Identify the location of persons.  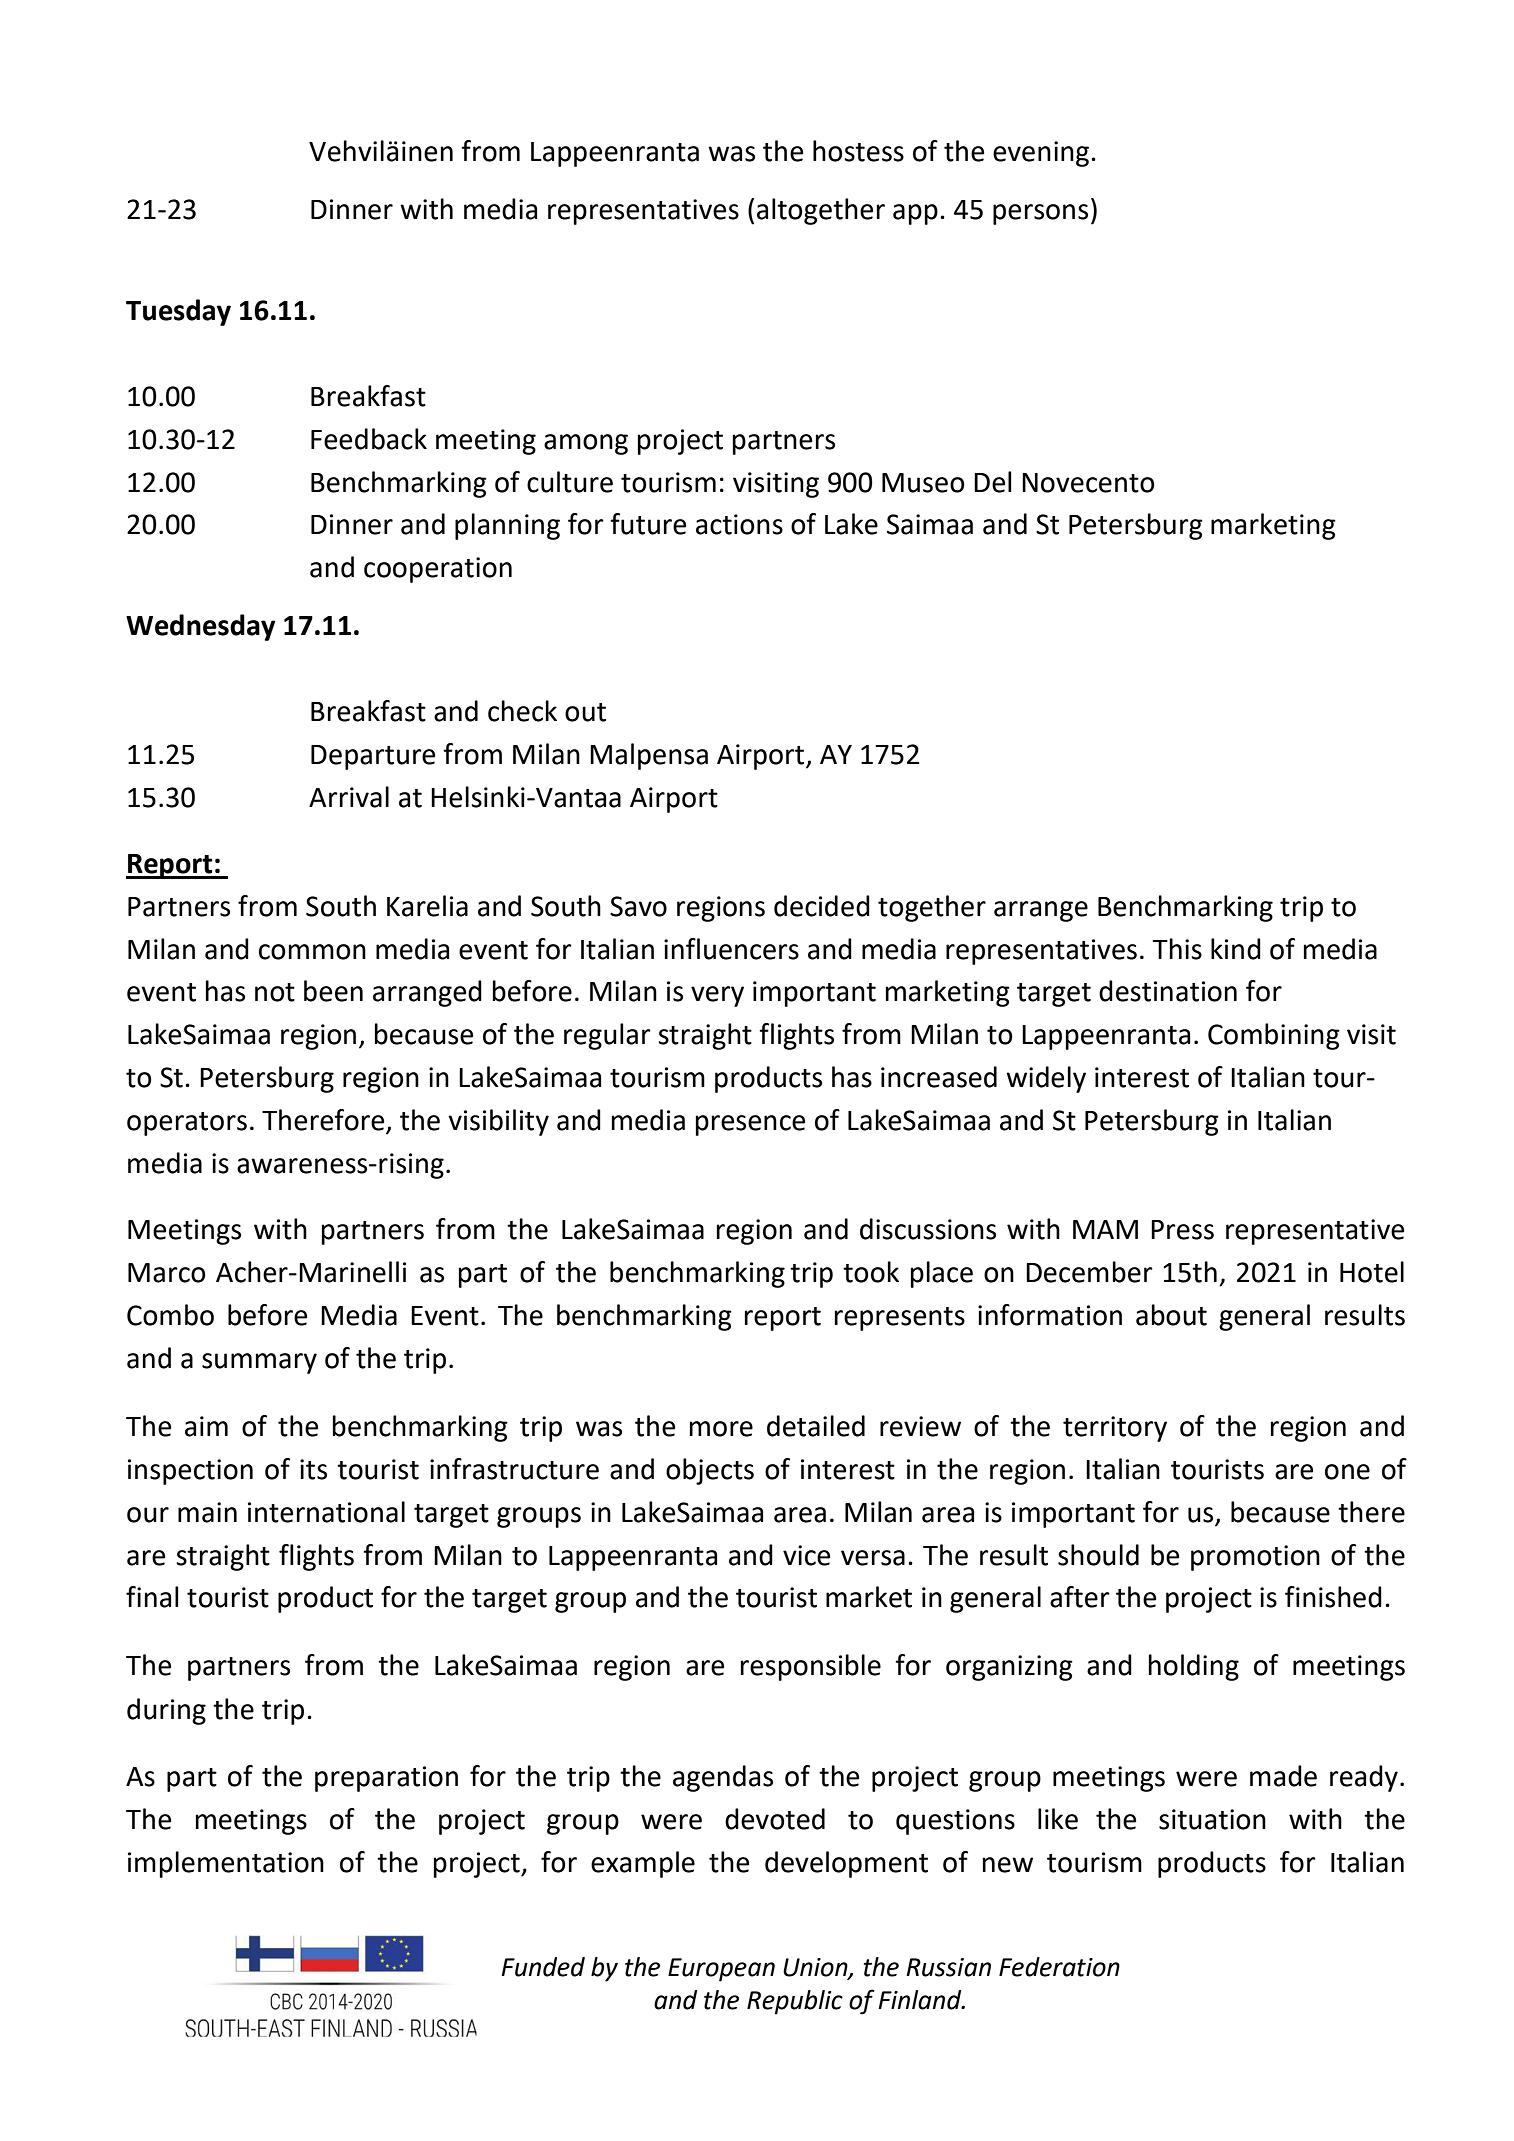
(1040, 214).
